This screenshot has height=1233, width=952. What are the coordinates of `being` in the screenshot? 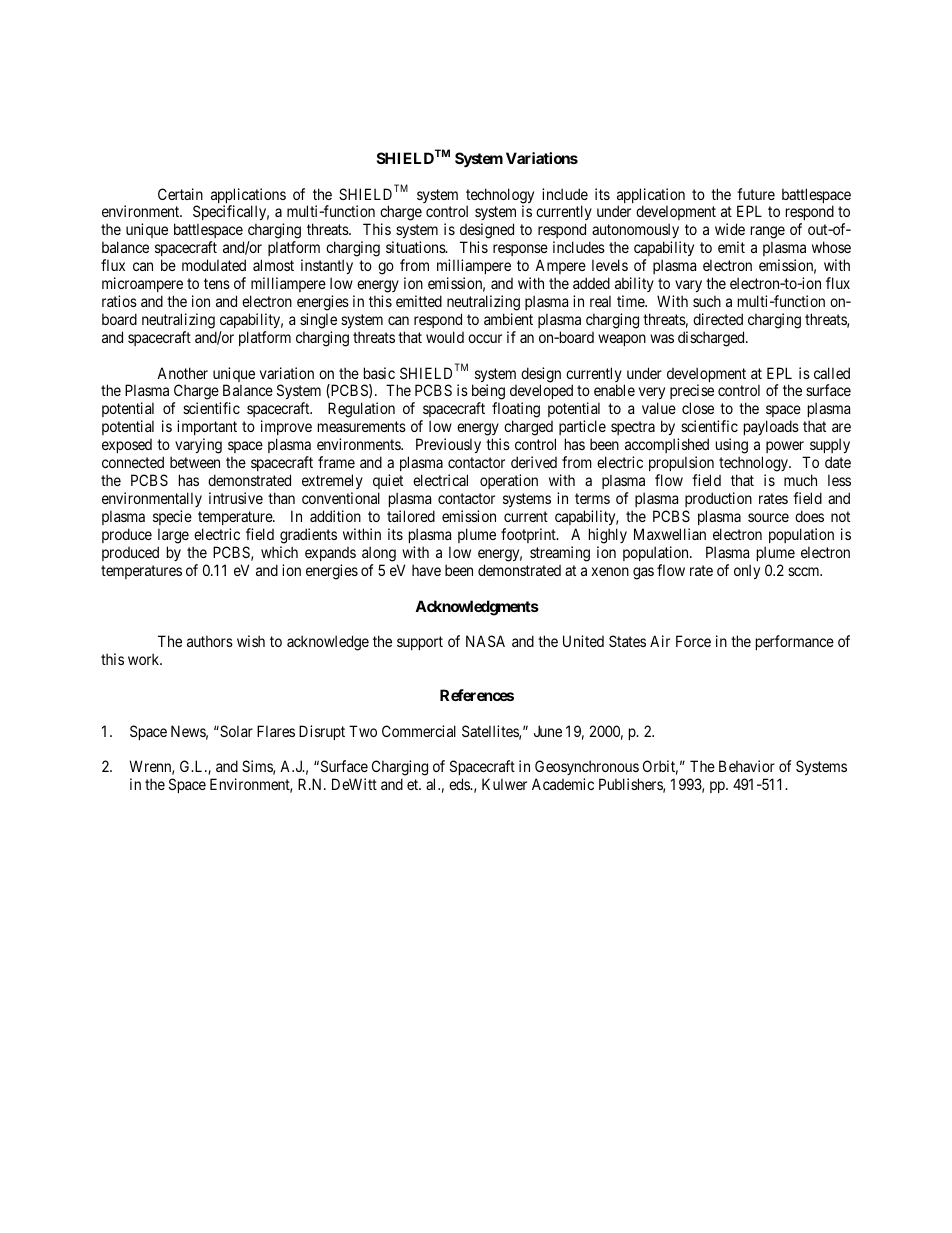 It's located at (488, 393).
